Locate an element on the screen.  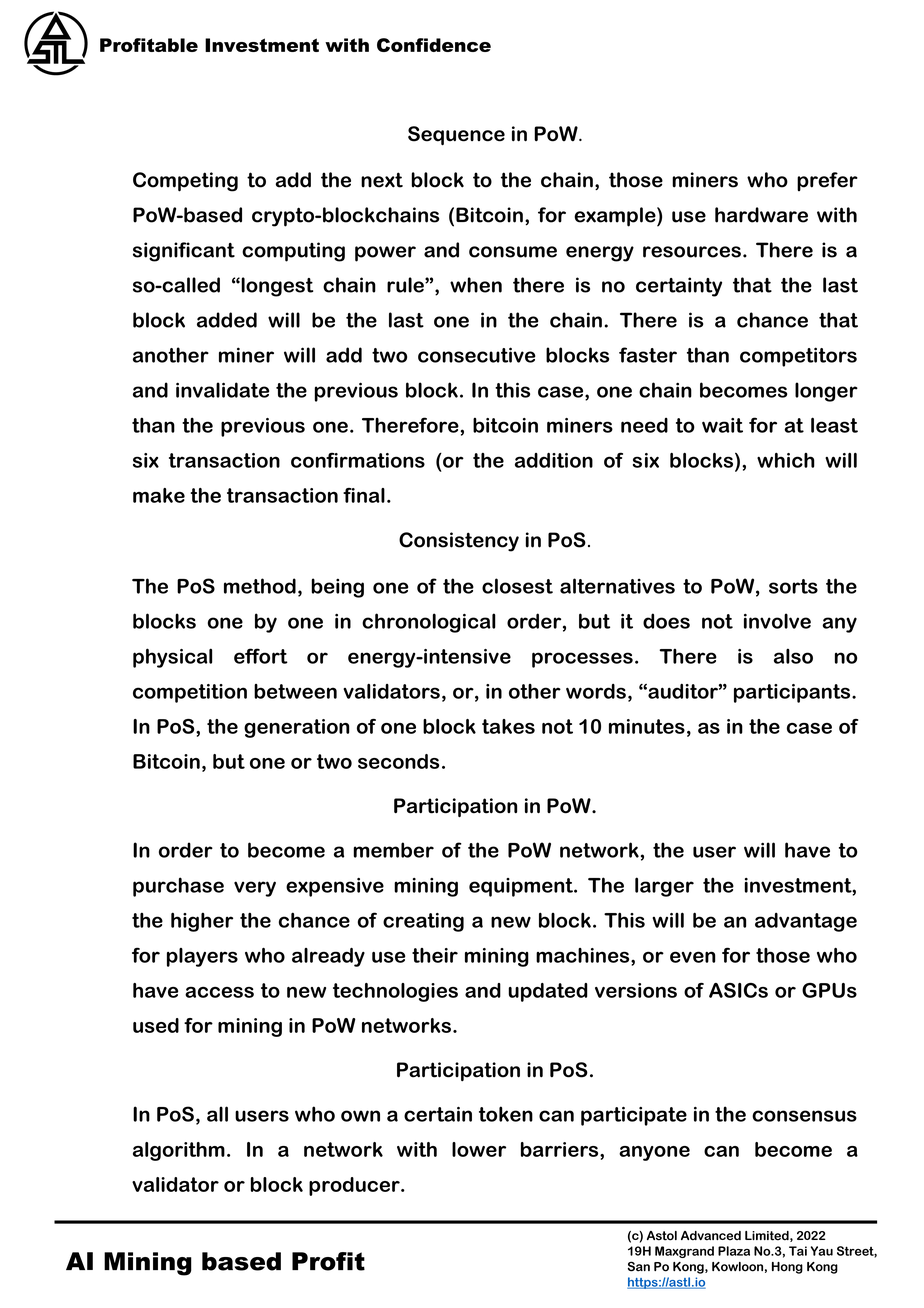
Competing is located at coordinates (185, 182).
